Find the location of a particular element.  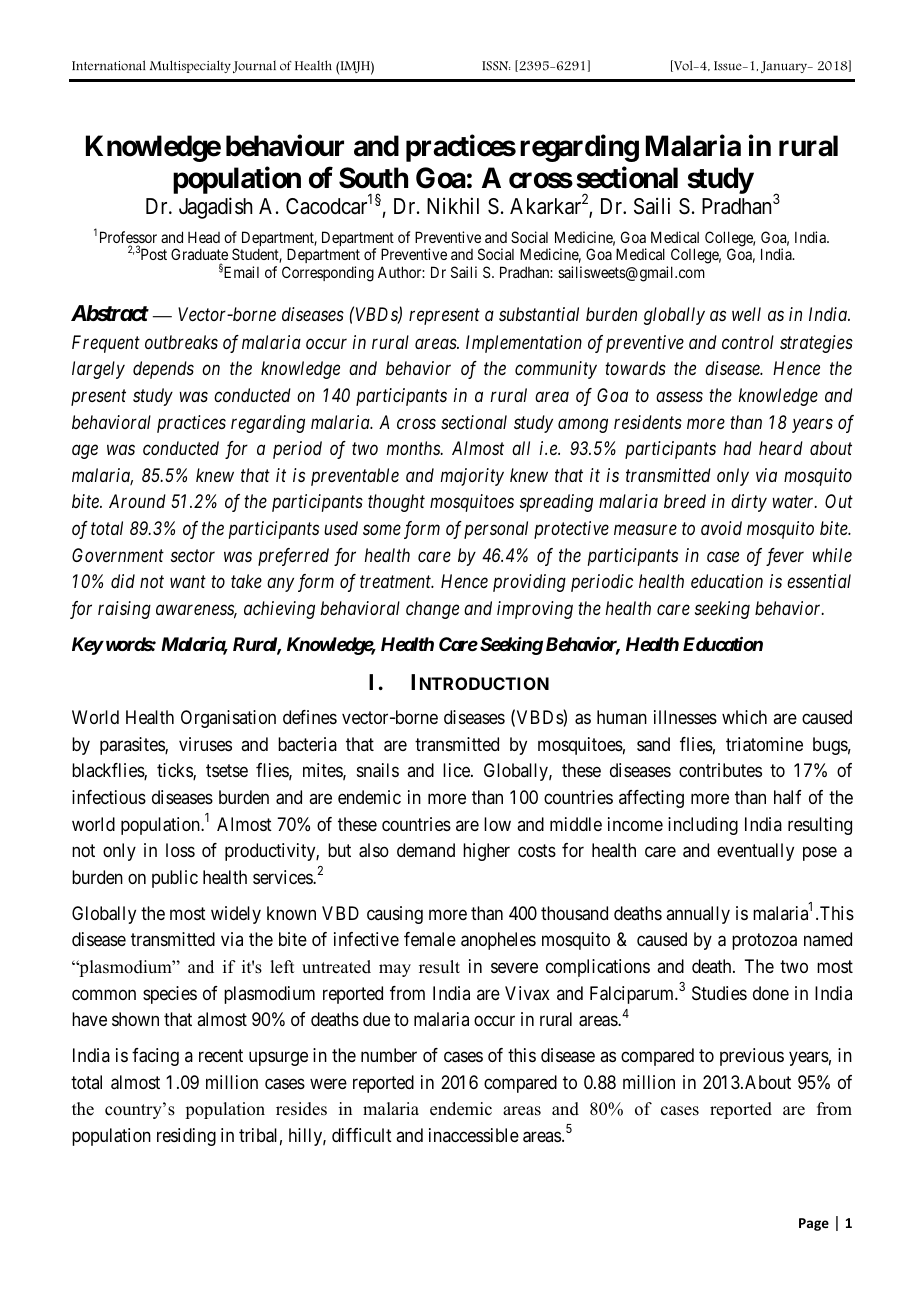

Page is located at coordinates (814, 1224).
